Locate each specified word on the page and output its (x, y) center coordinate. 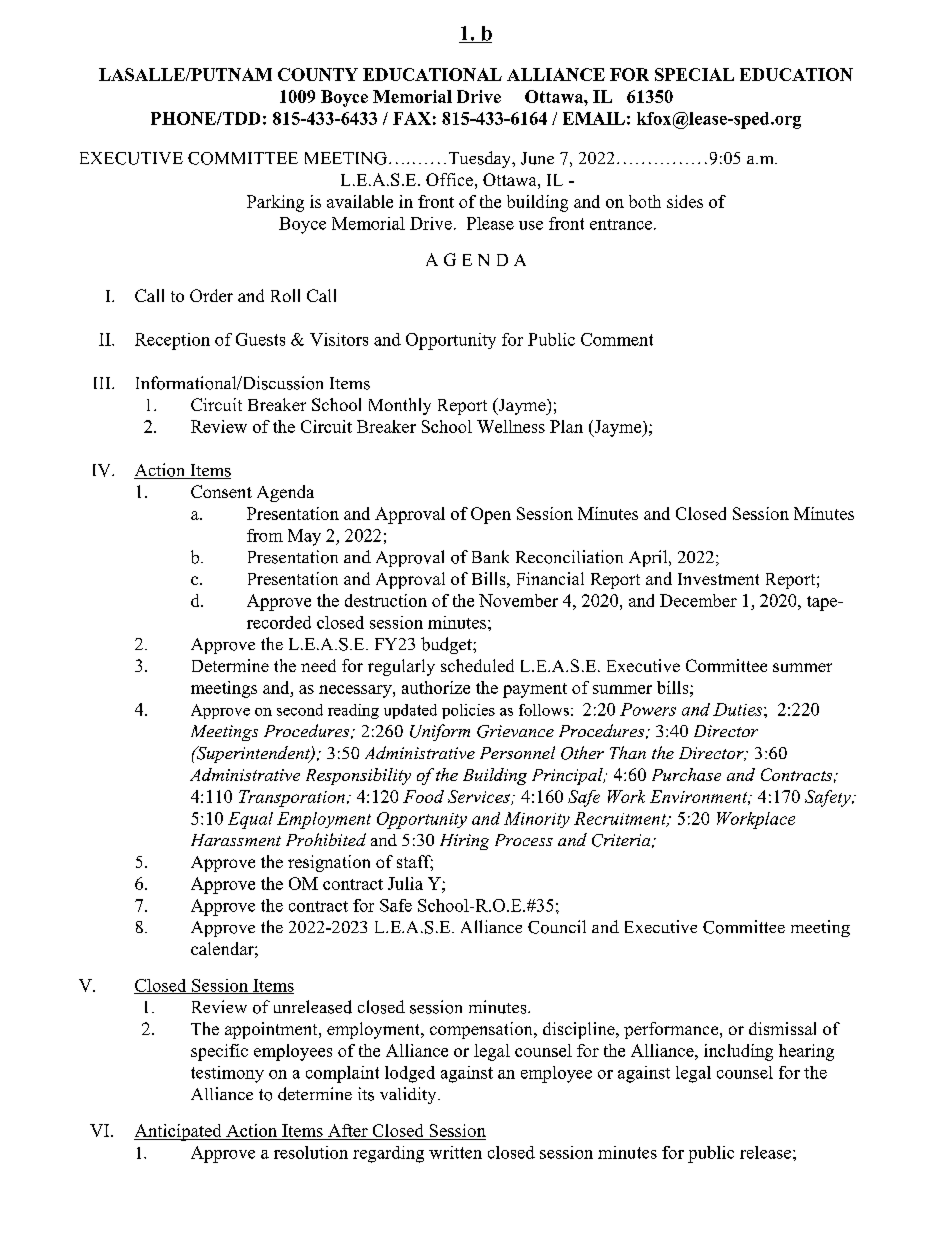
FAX (412, 118)
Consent (221, 491)
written (455, 1152)
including (738, 1052)
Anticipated (179, 1132)
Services (480, 797)
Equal (250, 820)
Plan (566, 426)
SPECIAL (694, 74)
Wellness (511, 426)
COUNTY (318, 74)
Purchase (686, 774)
